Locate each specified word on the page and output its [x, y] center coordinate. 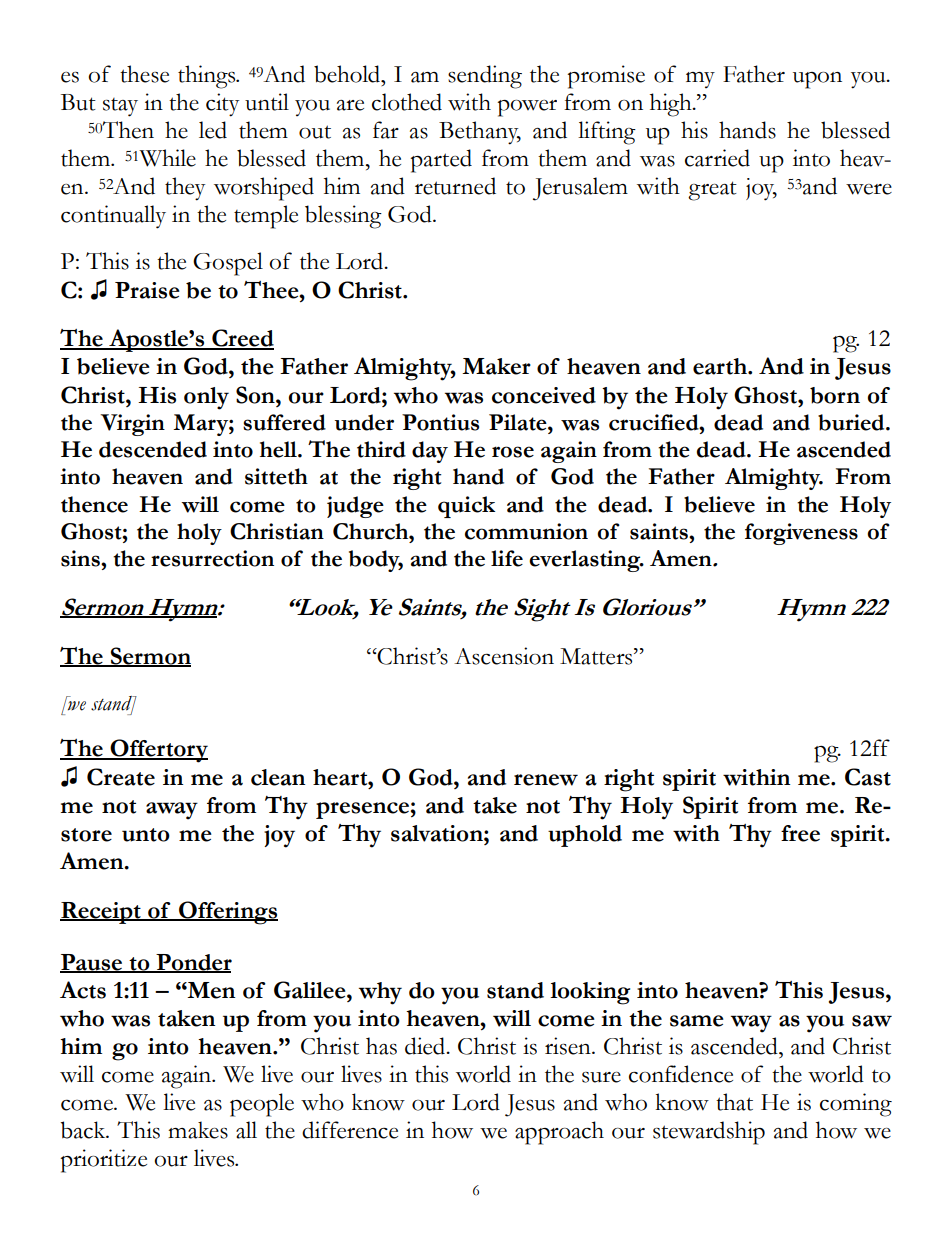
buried [852, 422]
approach [559, 1133]
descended [153, 449]
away [172, 811]
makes [198, 1130]
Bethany [480, 133]
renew [546, 780]
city [222, 105]
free [800, 833]
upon [817, 80]
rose [513, 452]
